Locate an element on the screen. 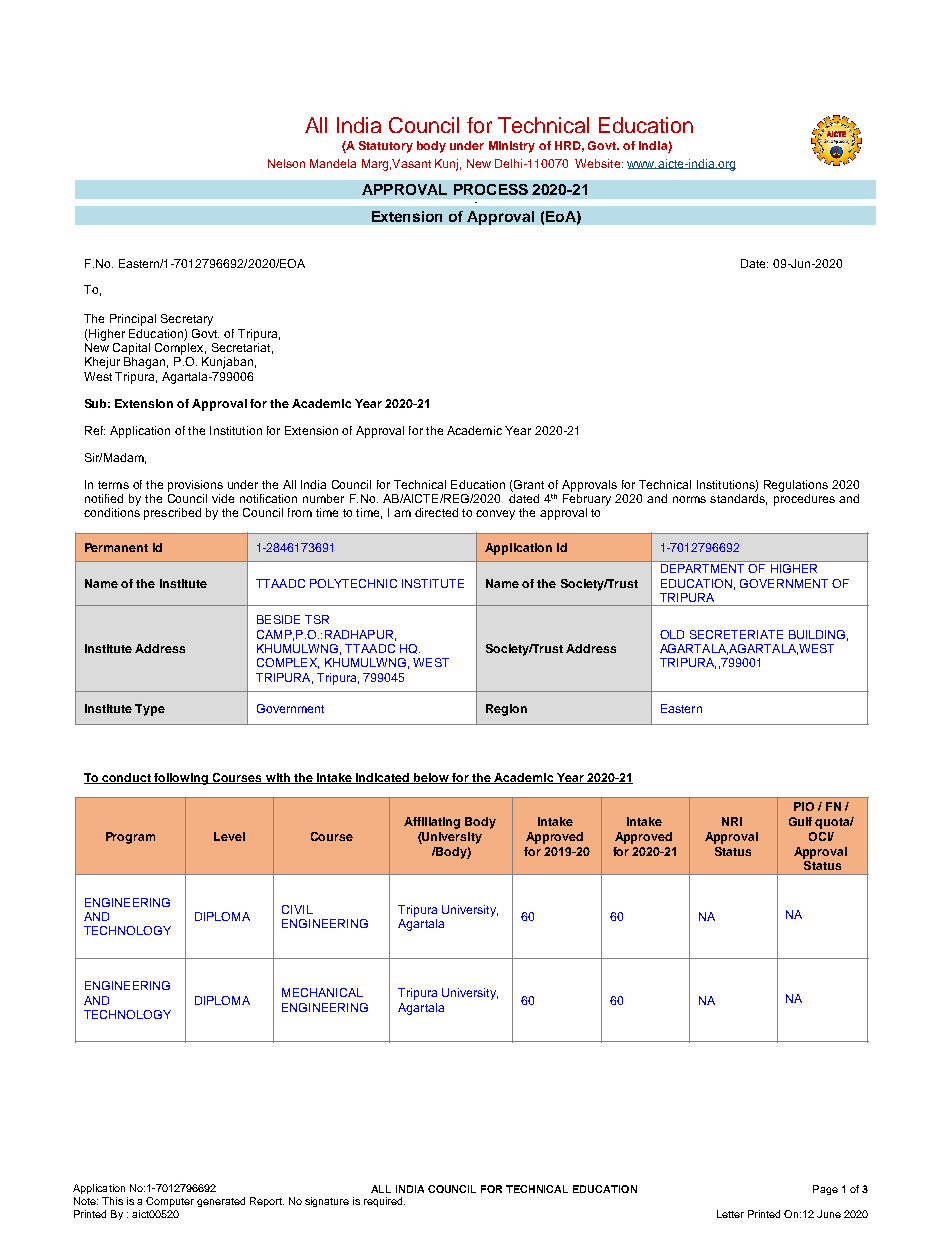  PROCESS is located at coordinates (491, 189).
